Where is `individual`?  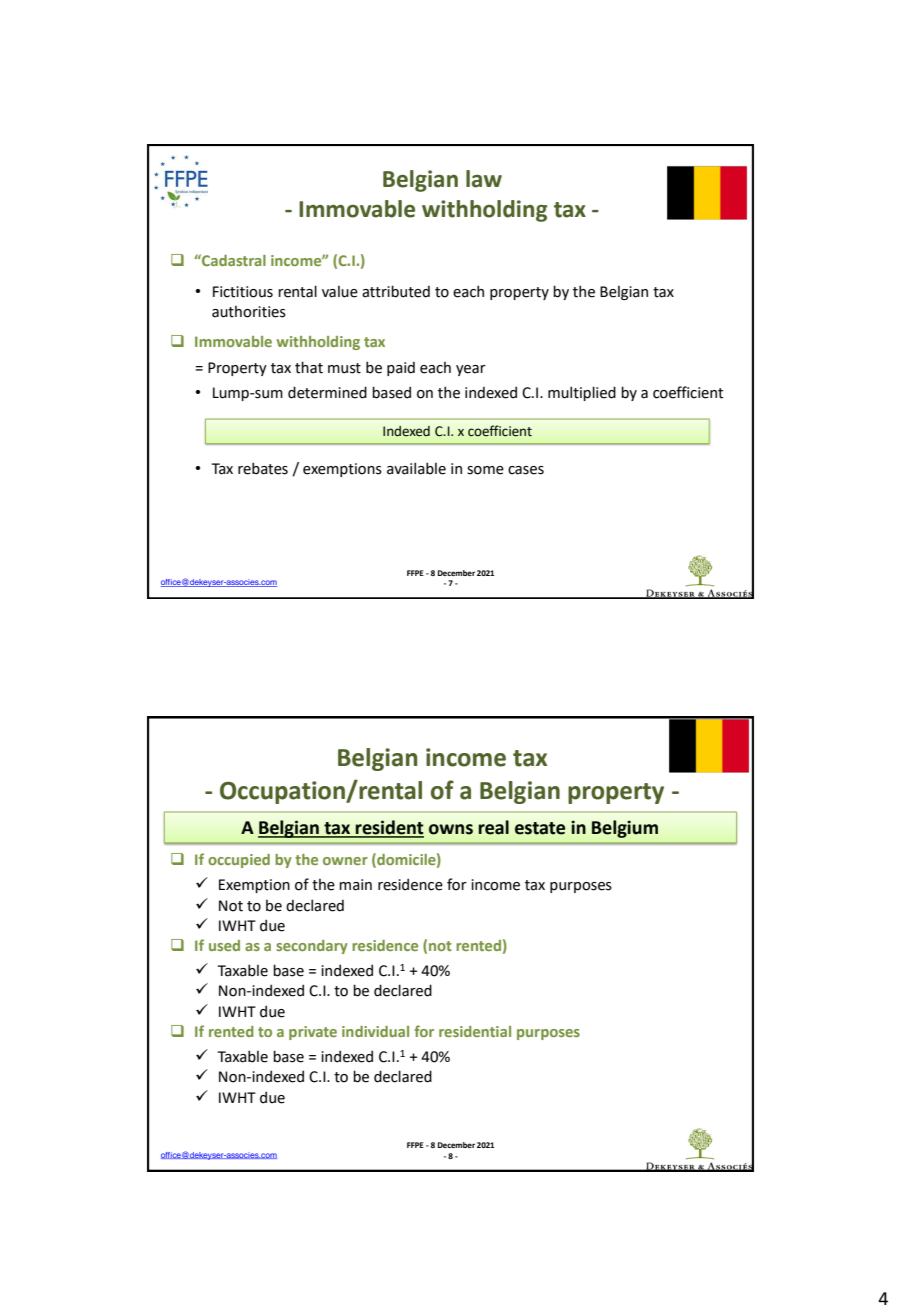 individual is located at coordinates (375, 1031).
